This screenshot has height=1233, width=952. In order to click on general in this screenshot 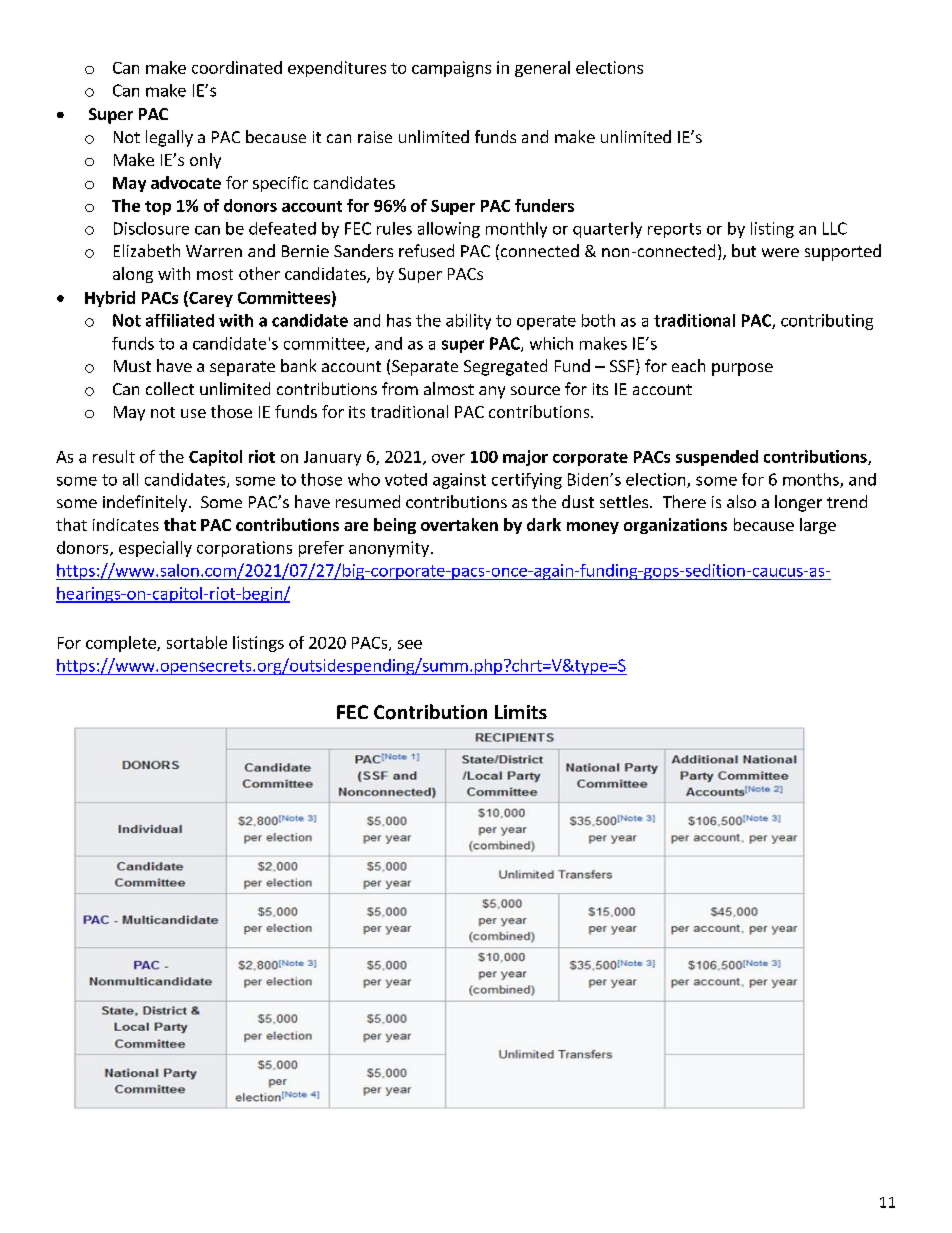, I will do `click(542, 69)`.
